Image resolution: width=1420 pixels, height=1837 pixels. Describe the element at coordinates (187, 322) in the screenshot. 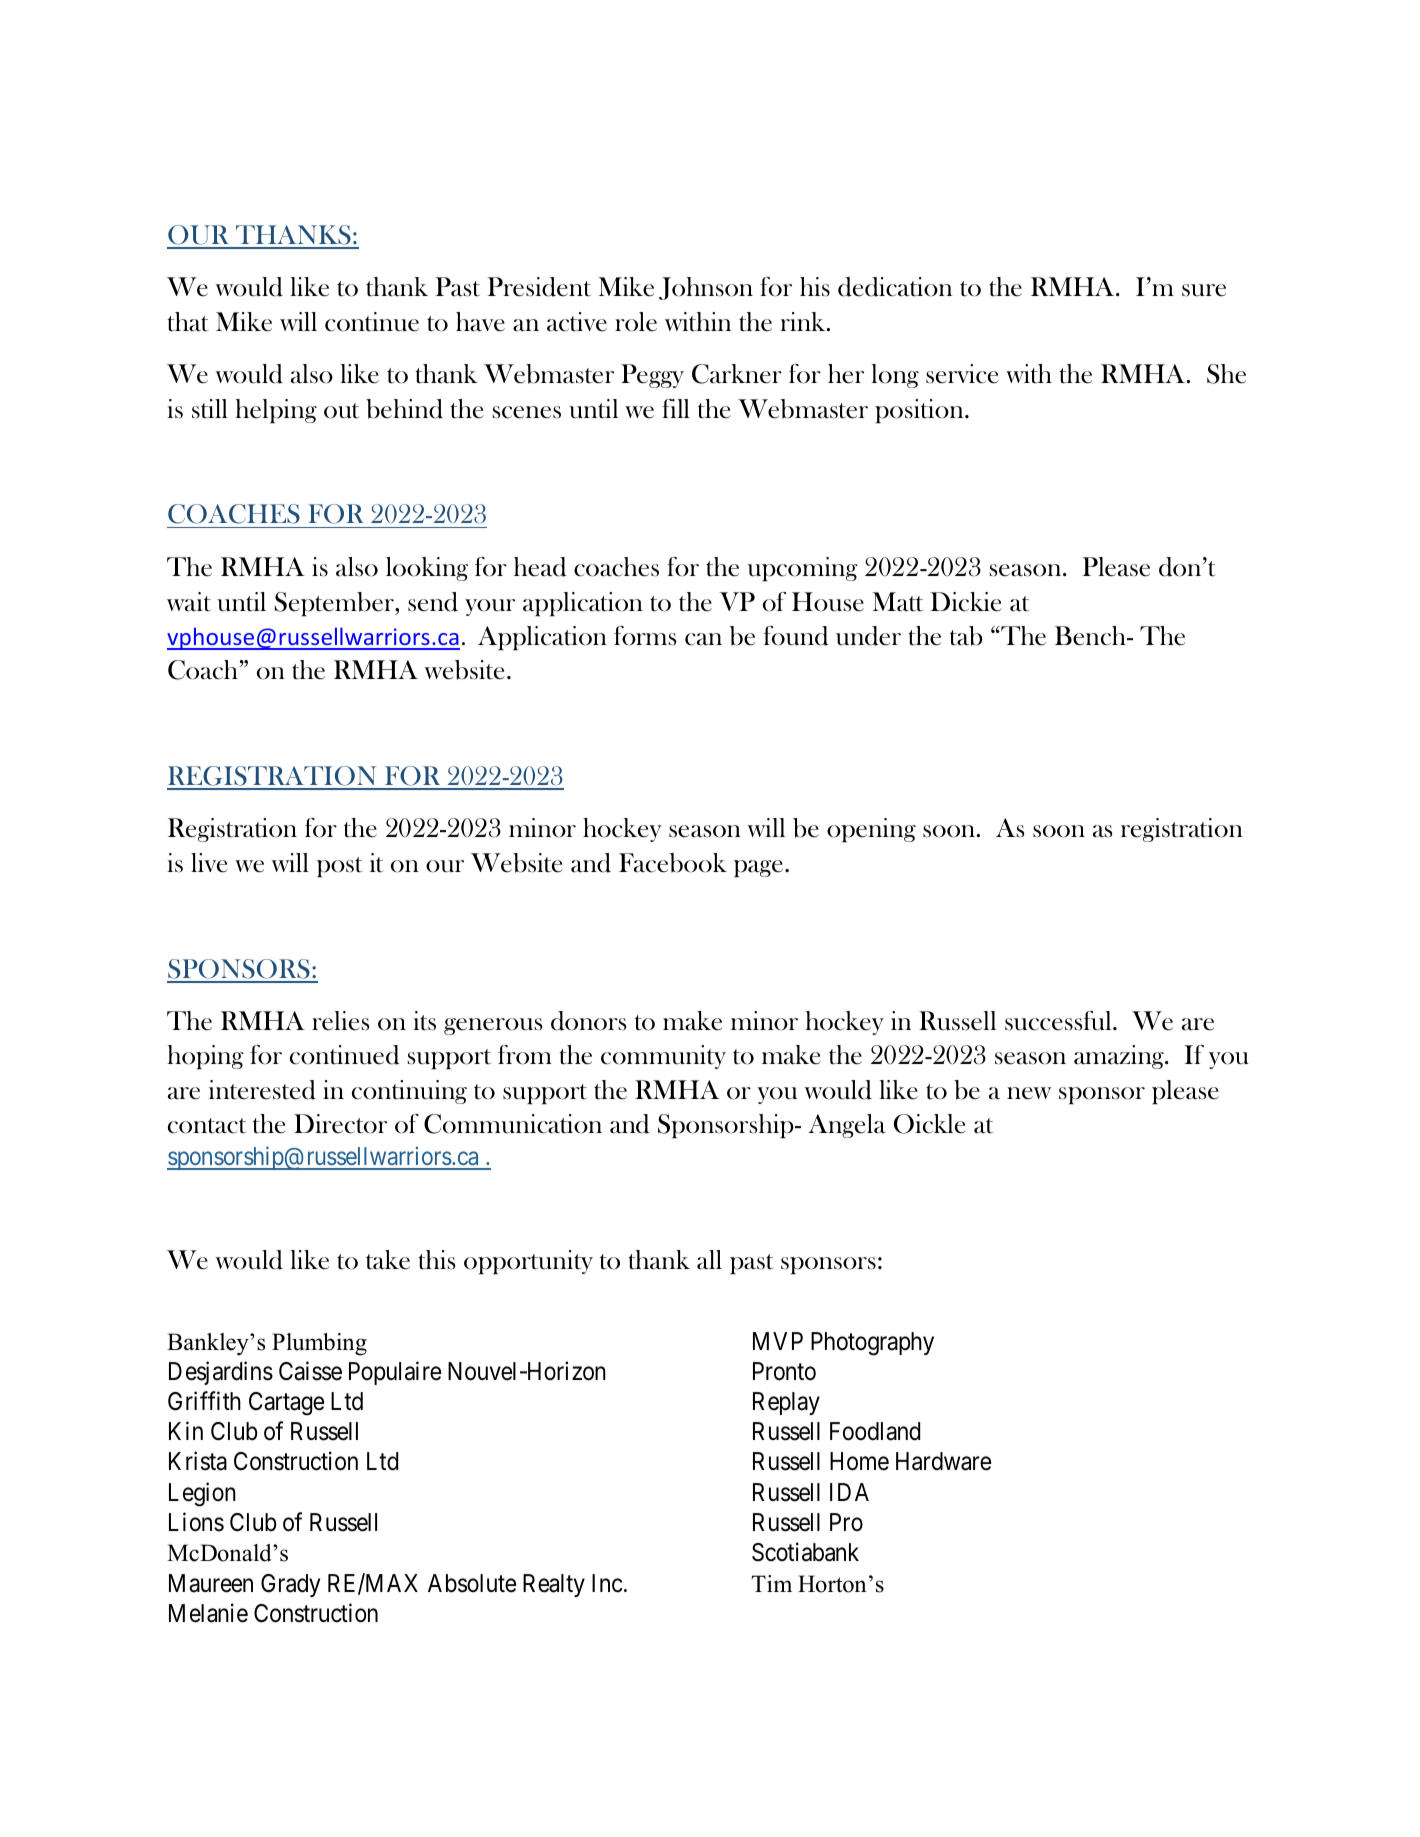

I see `that` at that location.
